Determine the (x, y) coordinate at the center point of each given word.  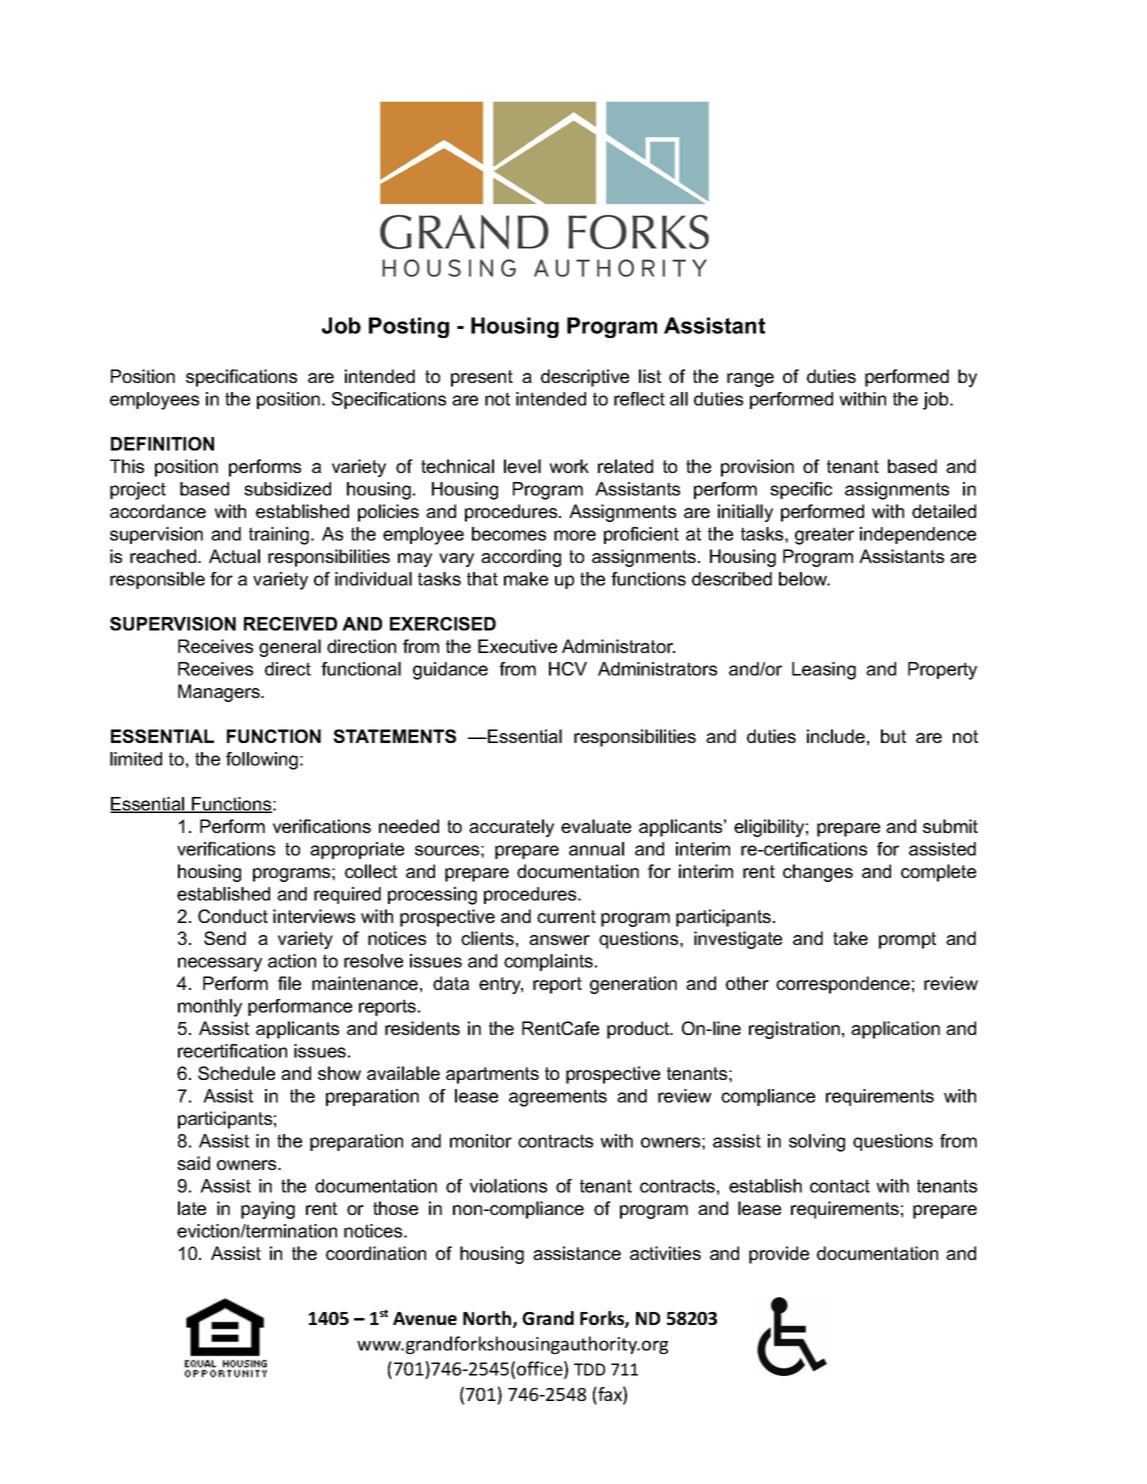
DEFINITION (162, 444)
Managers (220, 693)
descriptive (585, 378)
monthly (210, 1008)
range (750, 380)
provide (779, 1255)
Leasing (824, 671)
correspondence (843, 985)
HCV (568, 669)
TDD (589, 1369)
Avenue (425, 1318)
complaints (548, 962)
